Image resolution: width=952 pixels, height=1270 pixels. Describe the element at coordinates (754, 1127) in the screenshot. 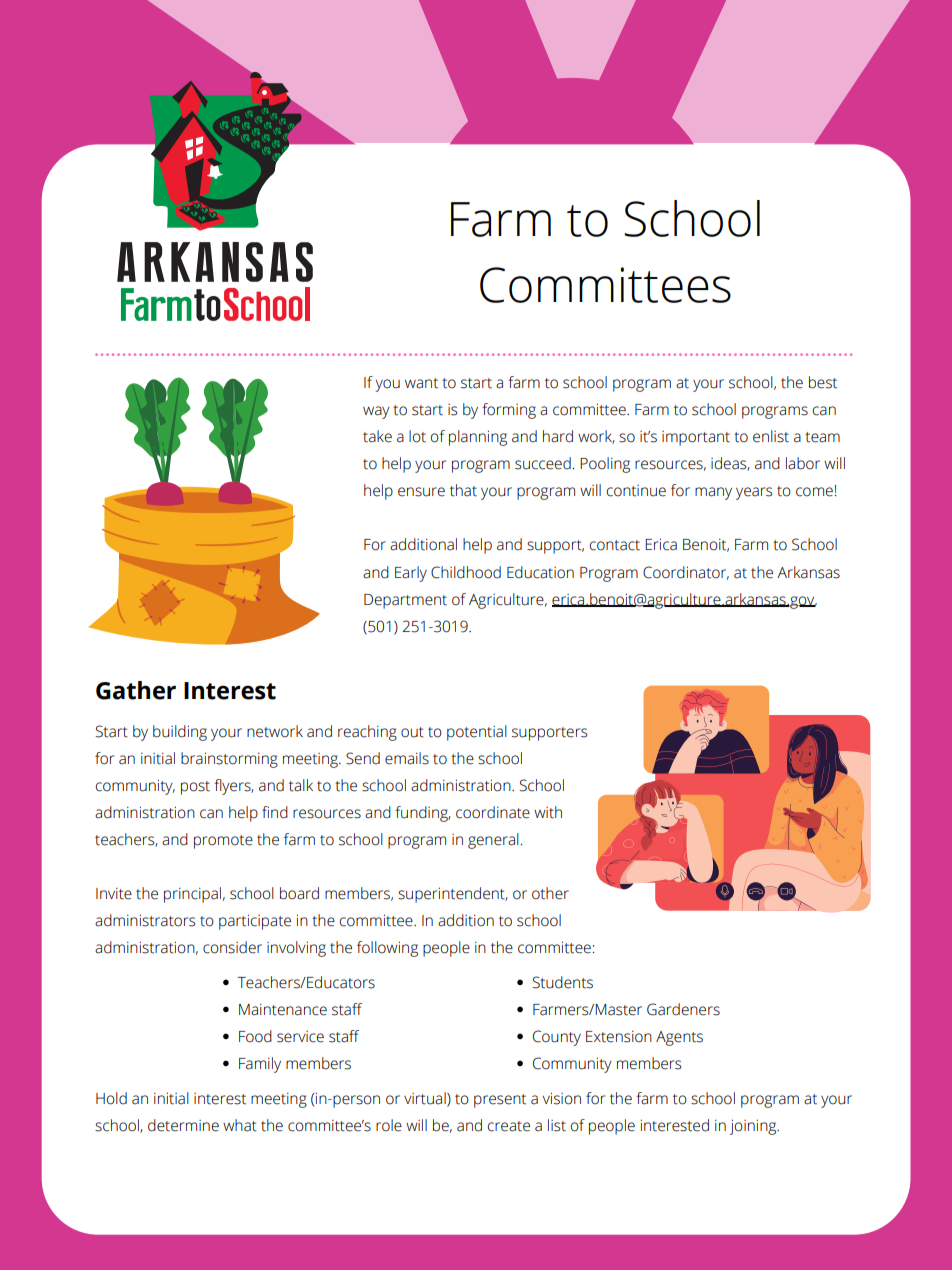

I see `joining` at that location.
